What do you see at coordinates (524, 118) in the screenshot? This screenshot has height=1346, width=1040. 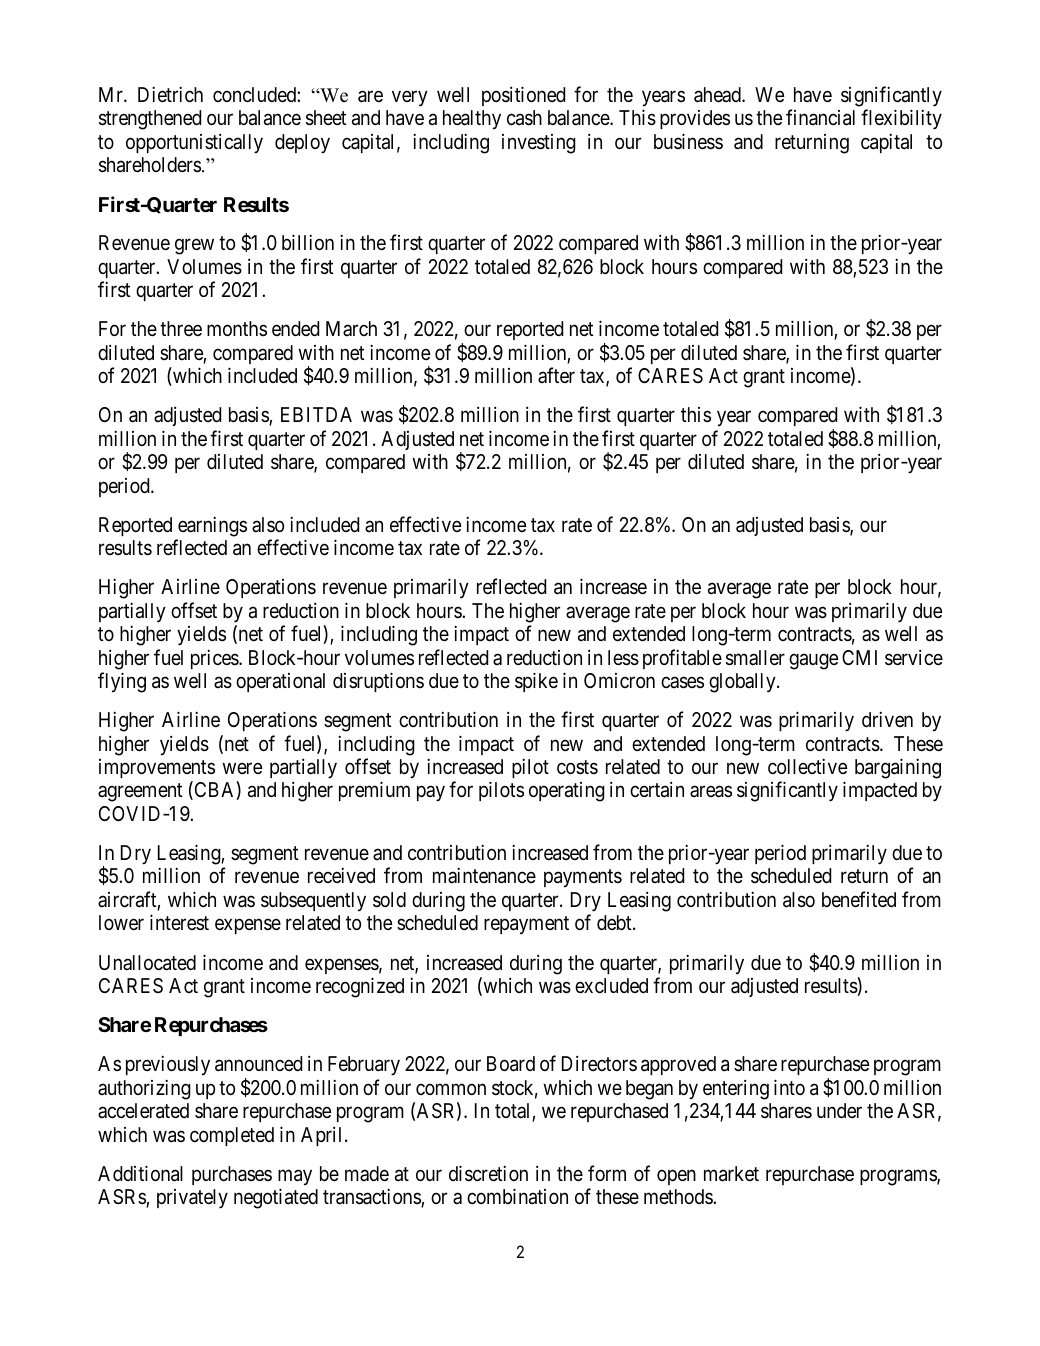 I see `cash` at bounding box center [524, 118].
